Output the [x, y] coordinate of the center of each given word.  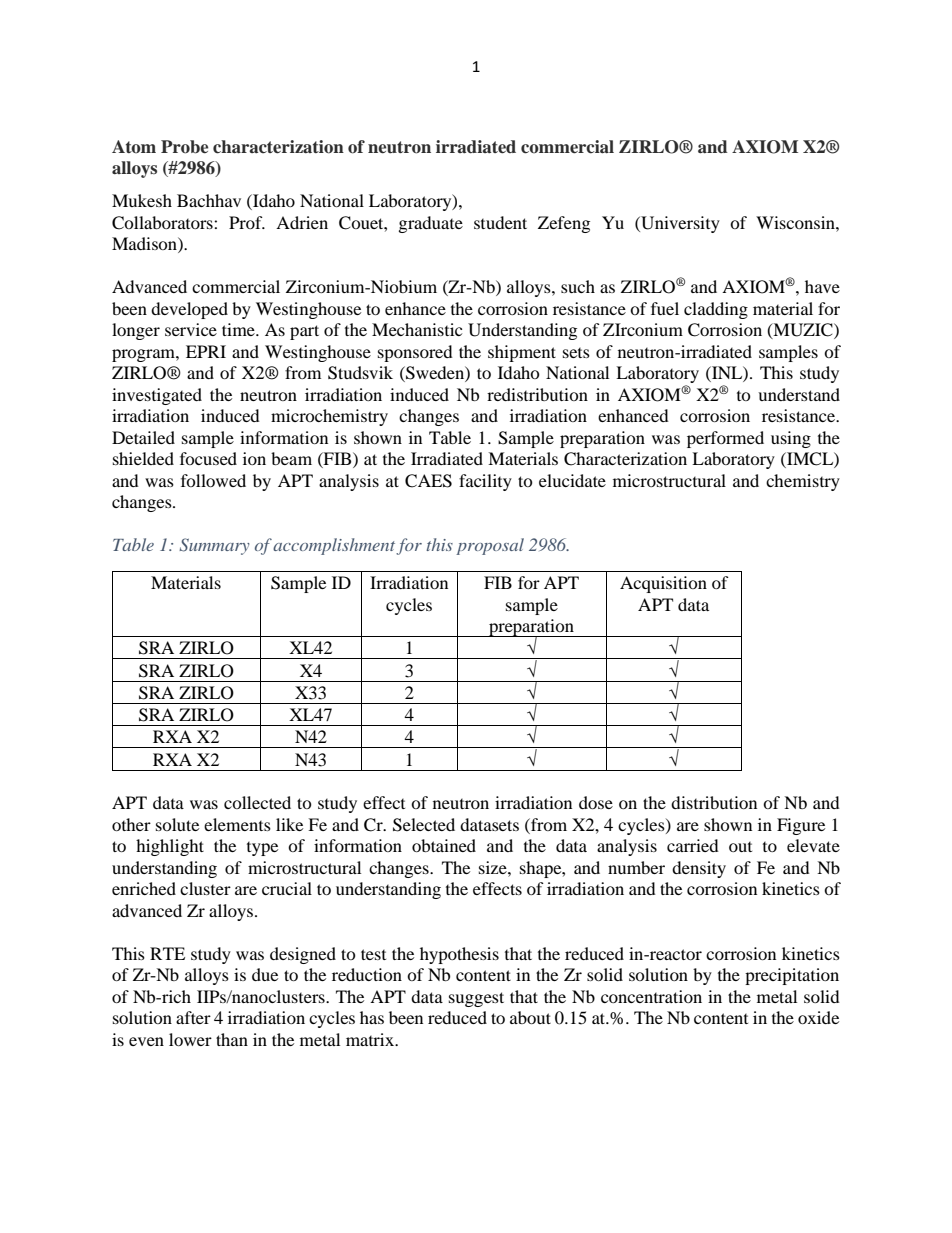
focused [208, 458]
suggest [476, 999]
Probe [184, 147]
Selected [424, 825]
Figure [801, 826]
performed [725, 439]
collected [257, 802]
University [679, 224]
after [193, 1017]
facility [485, 482]
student [500, 222]
